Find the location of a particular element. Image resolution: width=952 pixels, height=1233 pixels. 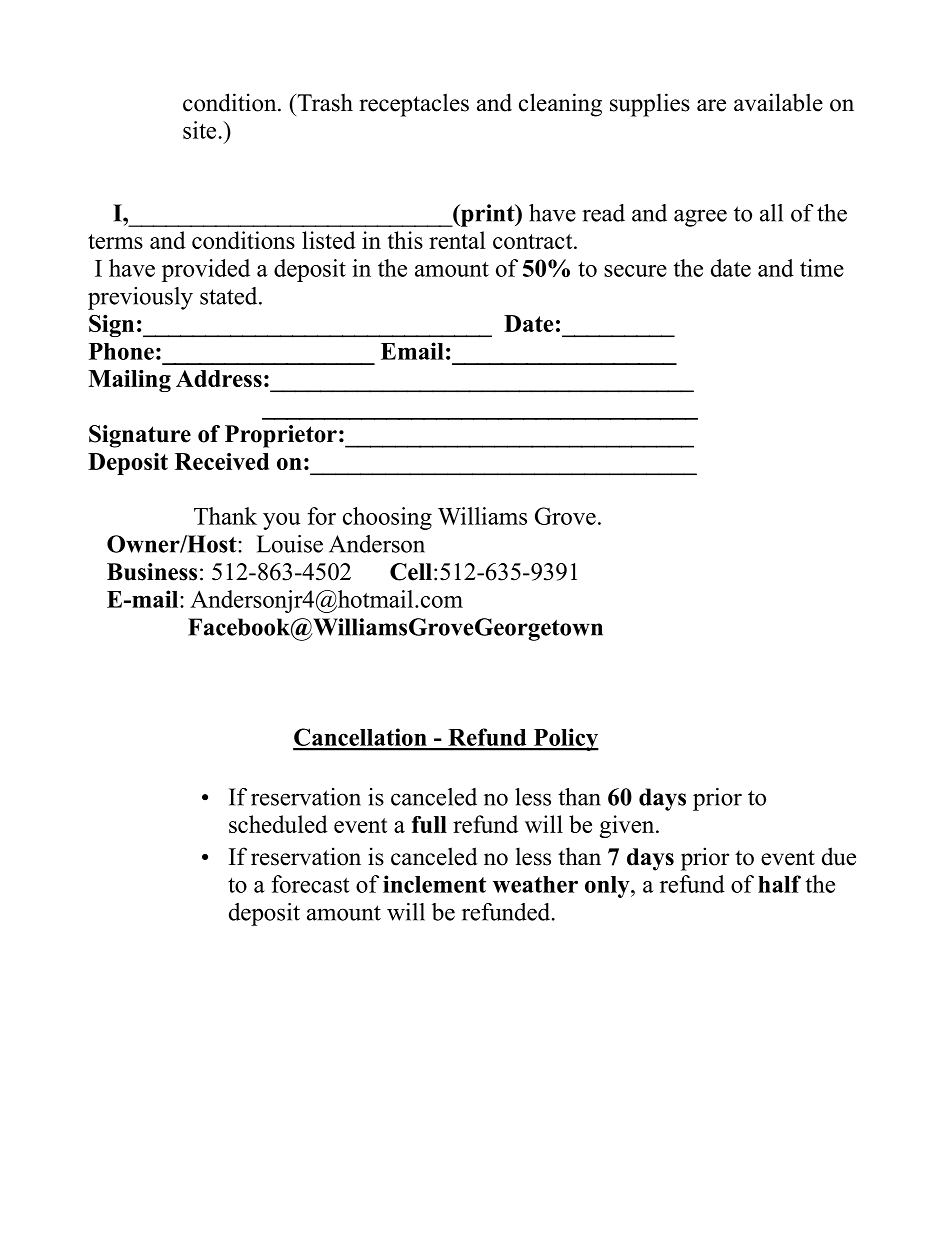

receptacles is located at coordinates (414, 105).
